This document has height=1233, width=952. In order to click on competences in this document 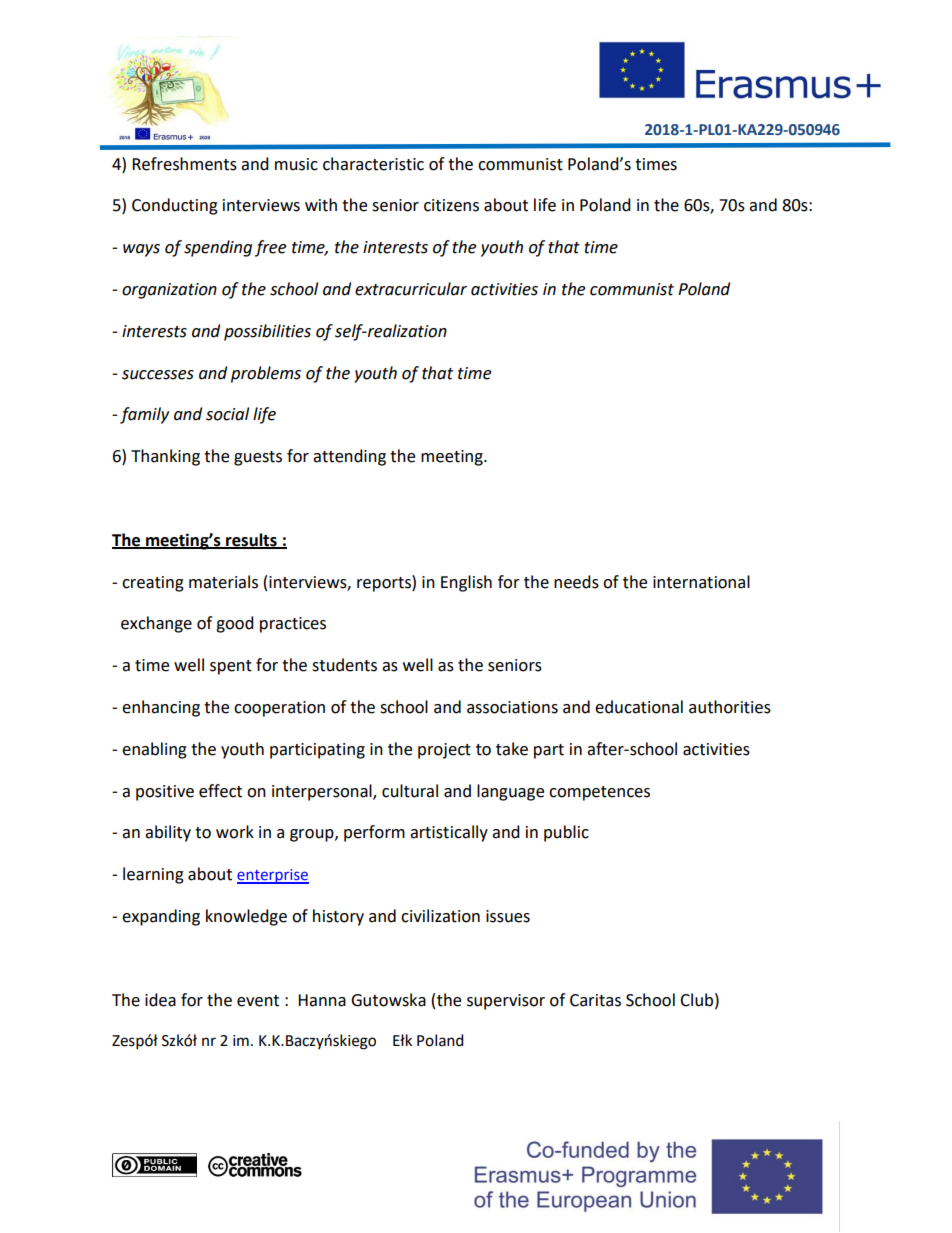, I will do `click(599, 793)`.
